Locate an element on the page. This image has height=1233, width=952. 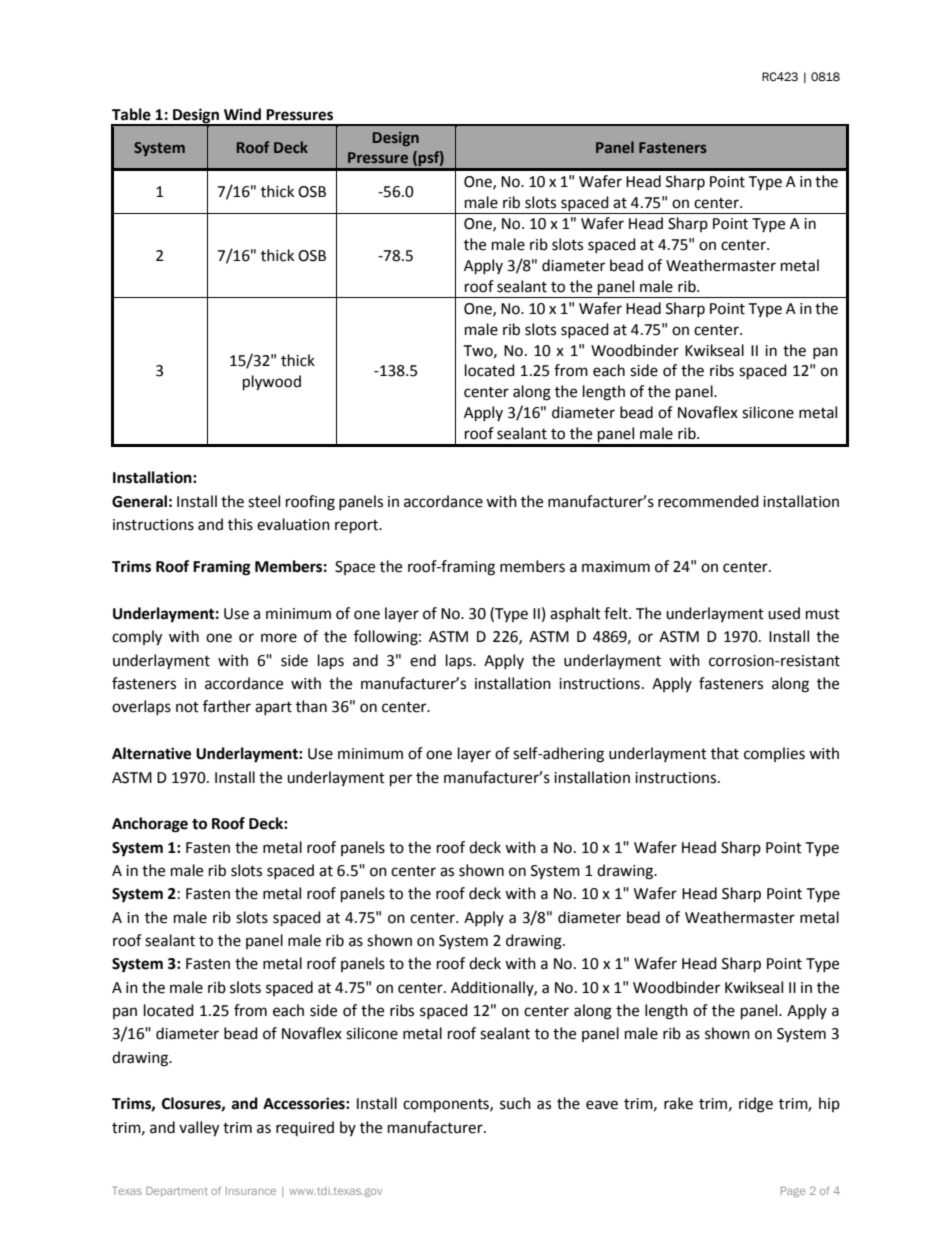
Anchorage is located at coordinates (150, 825).
